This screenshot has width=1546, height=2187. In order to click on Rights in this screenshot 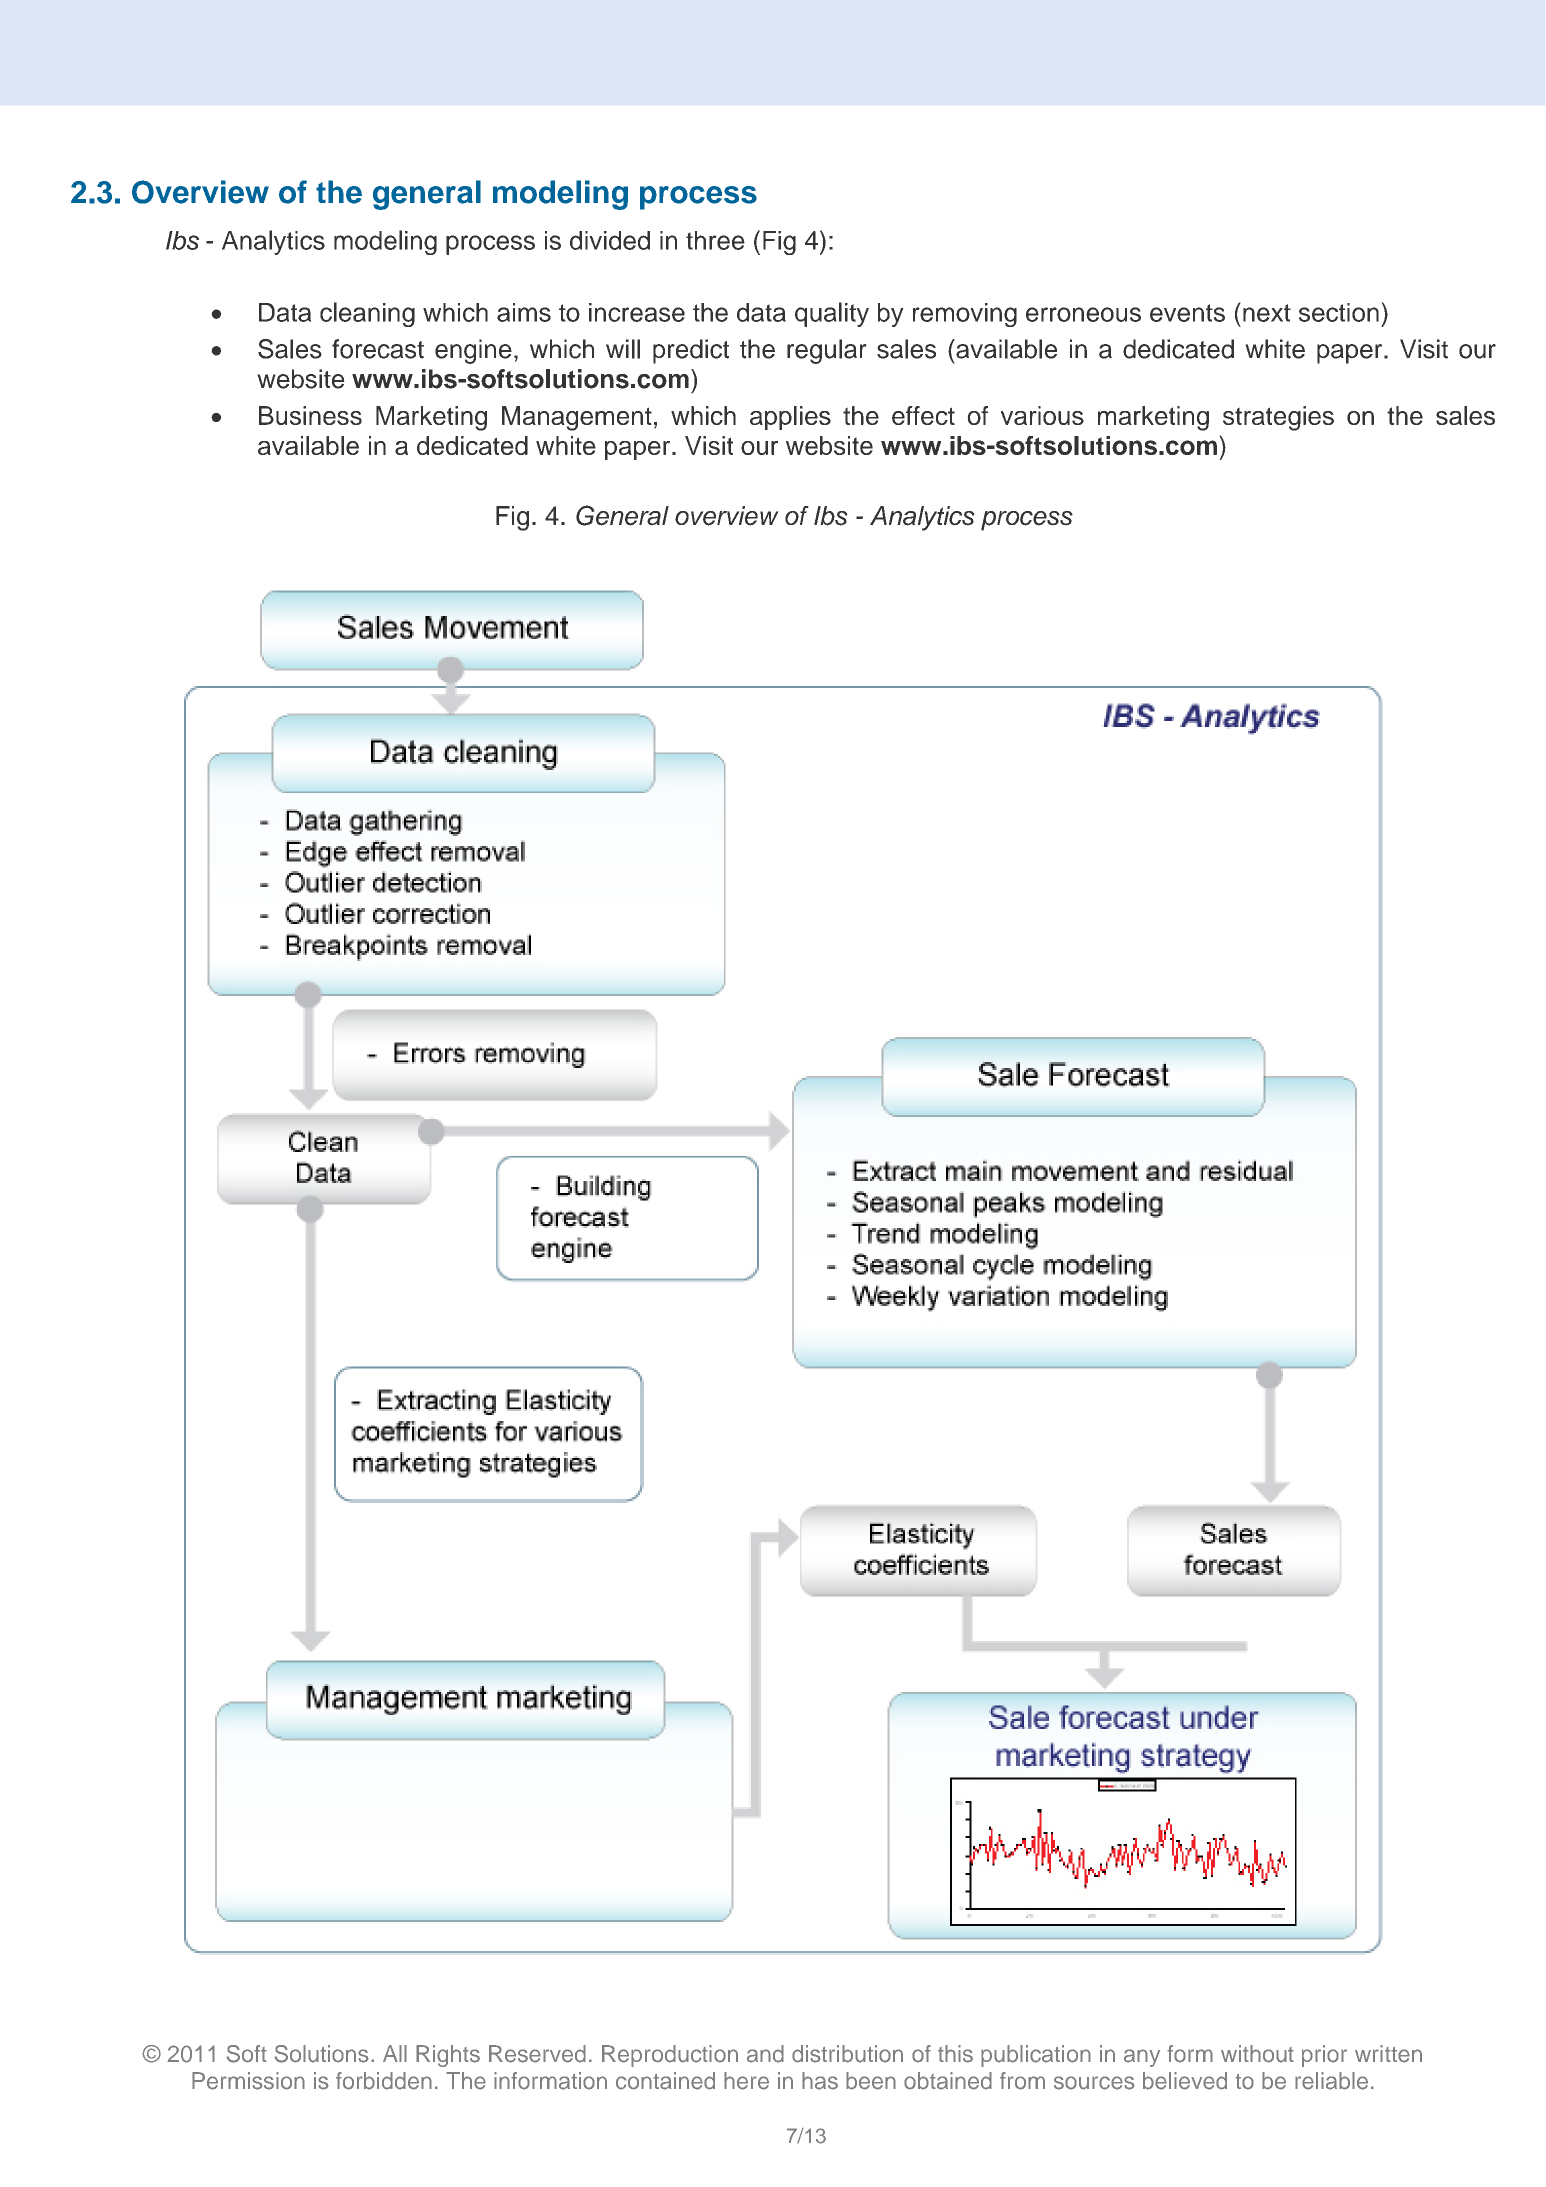, I will do `click(448, 2056)`.
